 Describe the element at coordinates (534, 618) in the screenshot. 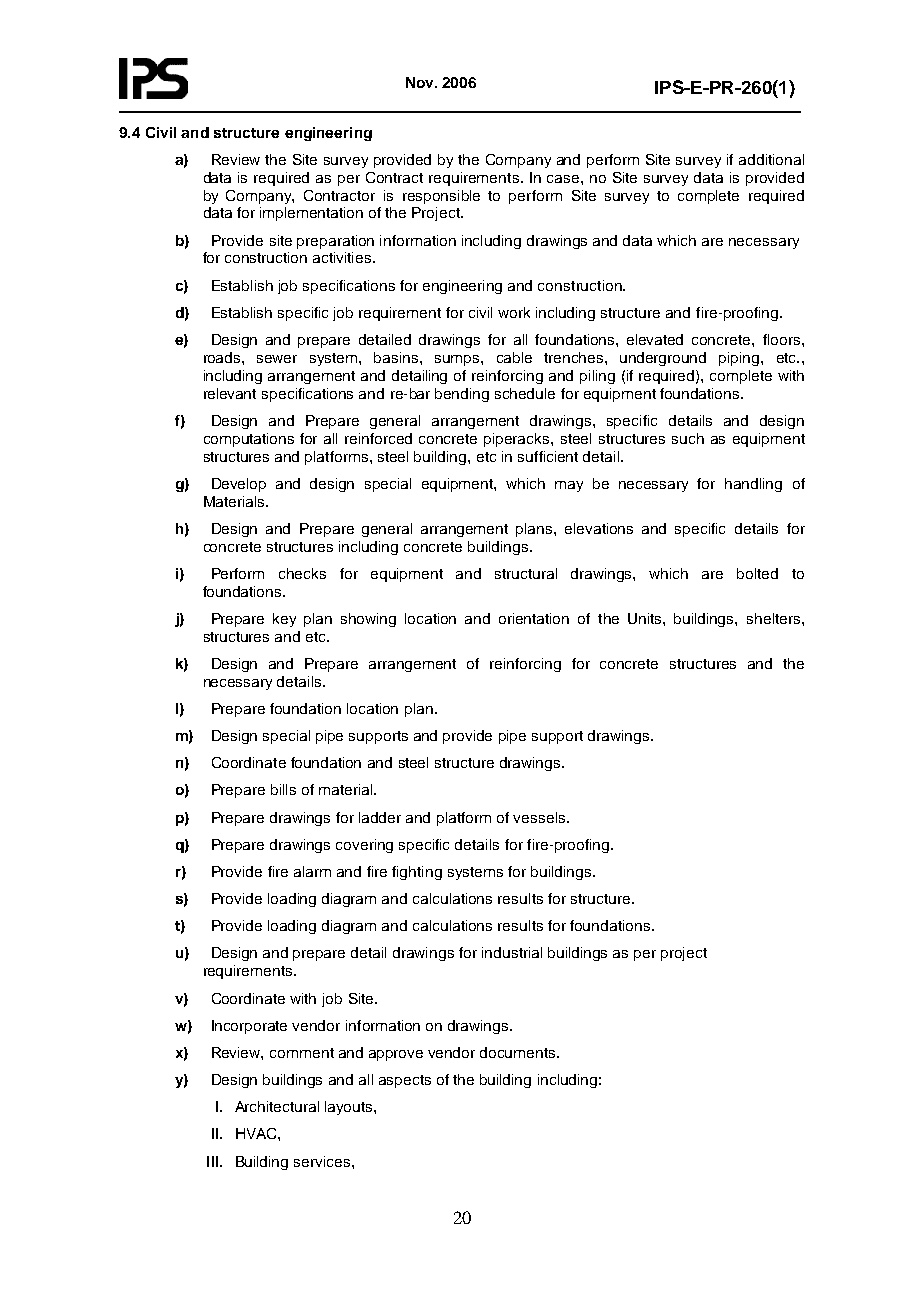

I see `orientation` at that location.
